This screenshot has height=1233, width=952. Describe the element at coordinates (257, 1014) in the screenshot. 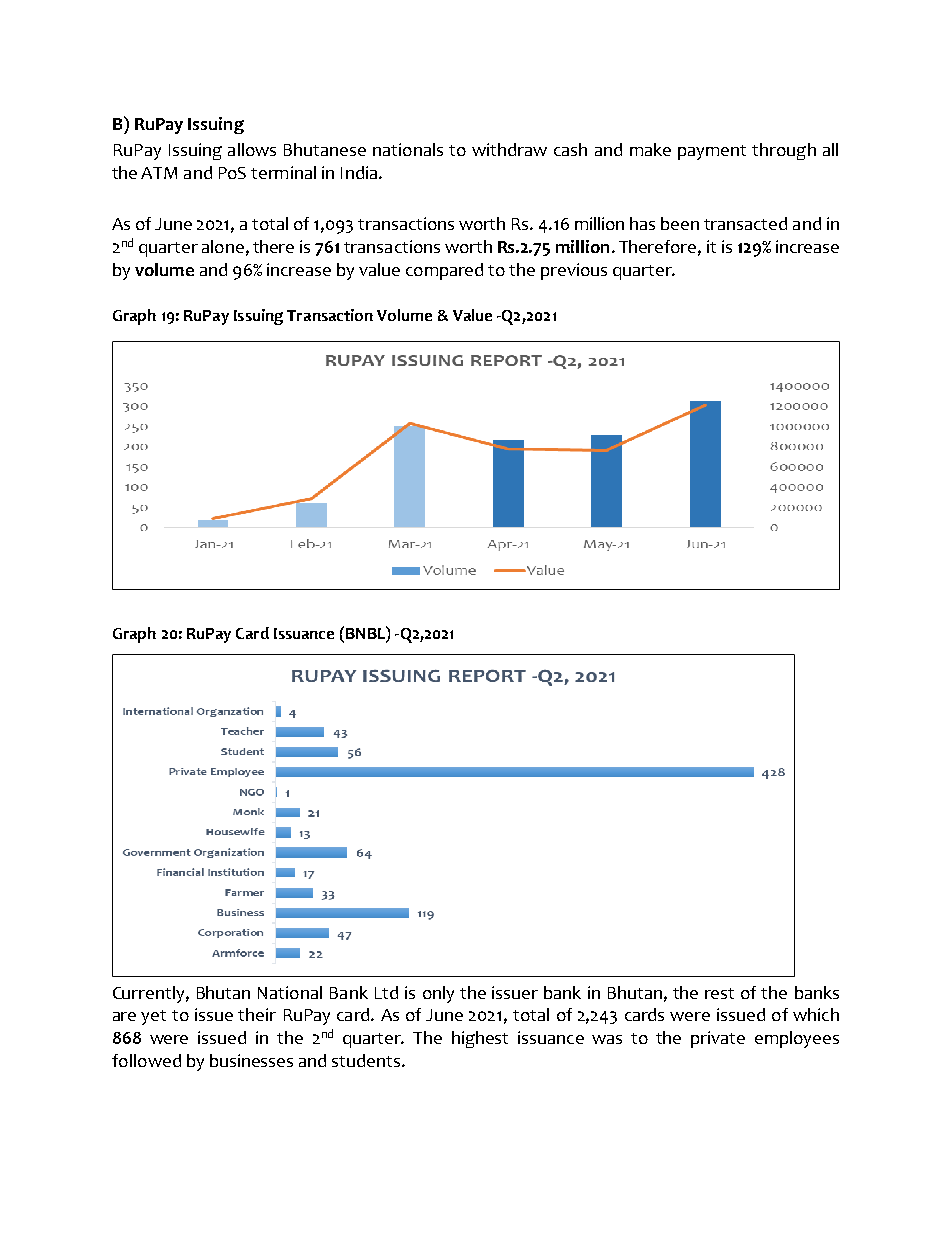

I see `their` at that location.
